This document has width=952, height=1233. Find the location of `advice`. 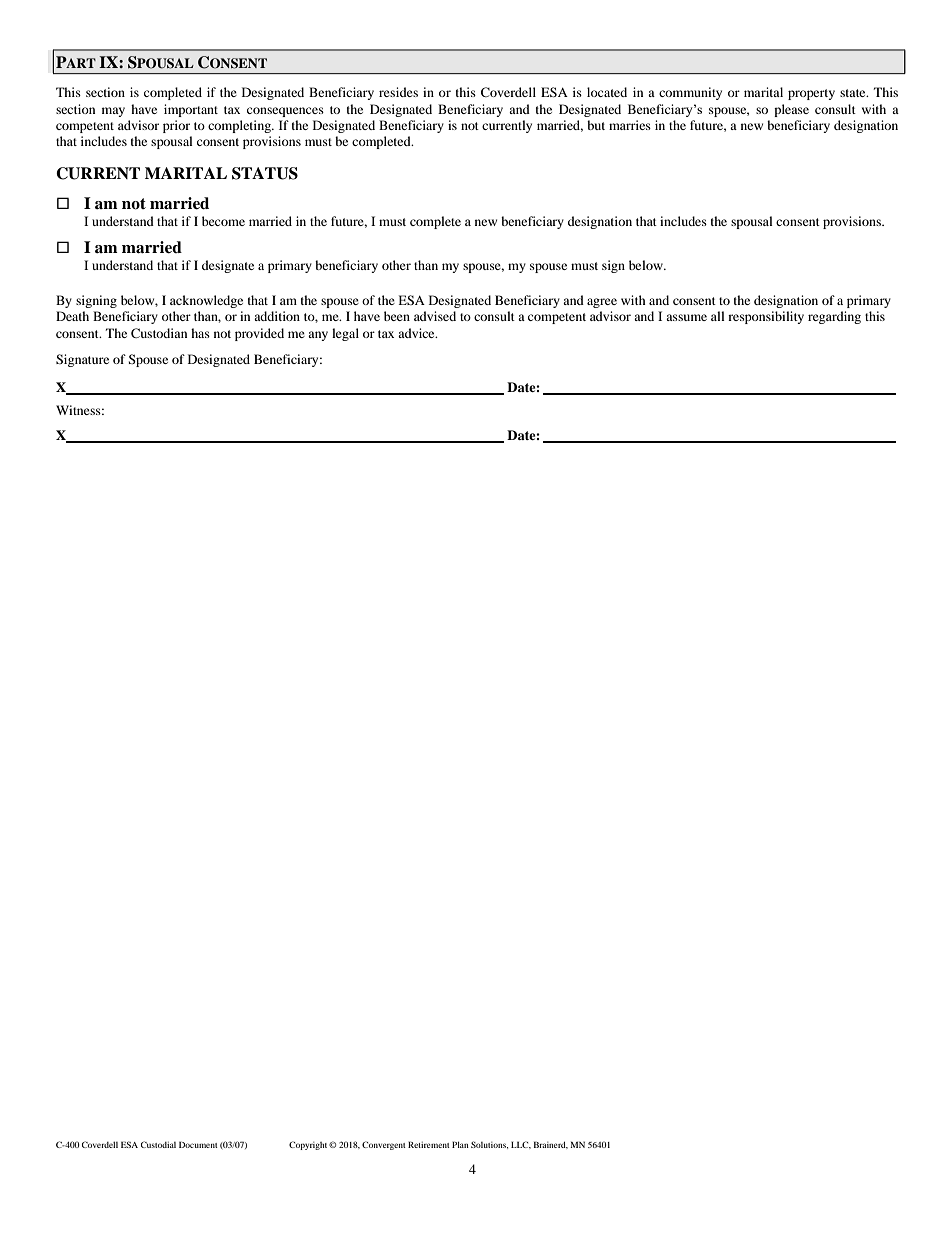

advice is located at coordinates (417, 333).
